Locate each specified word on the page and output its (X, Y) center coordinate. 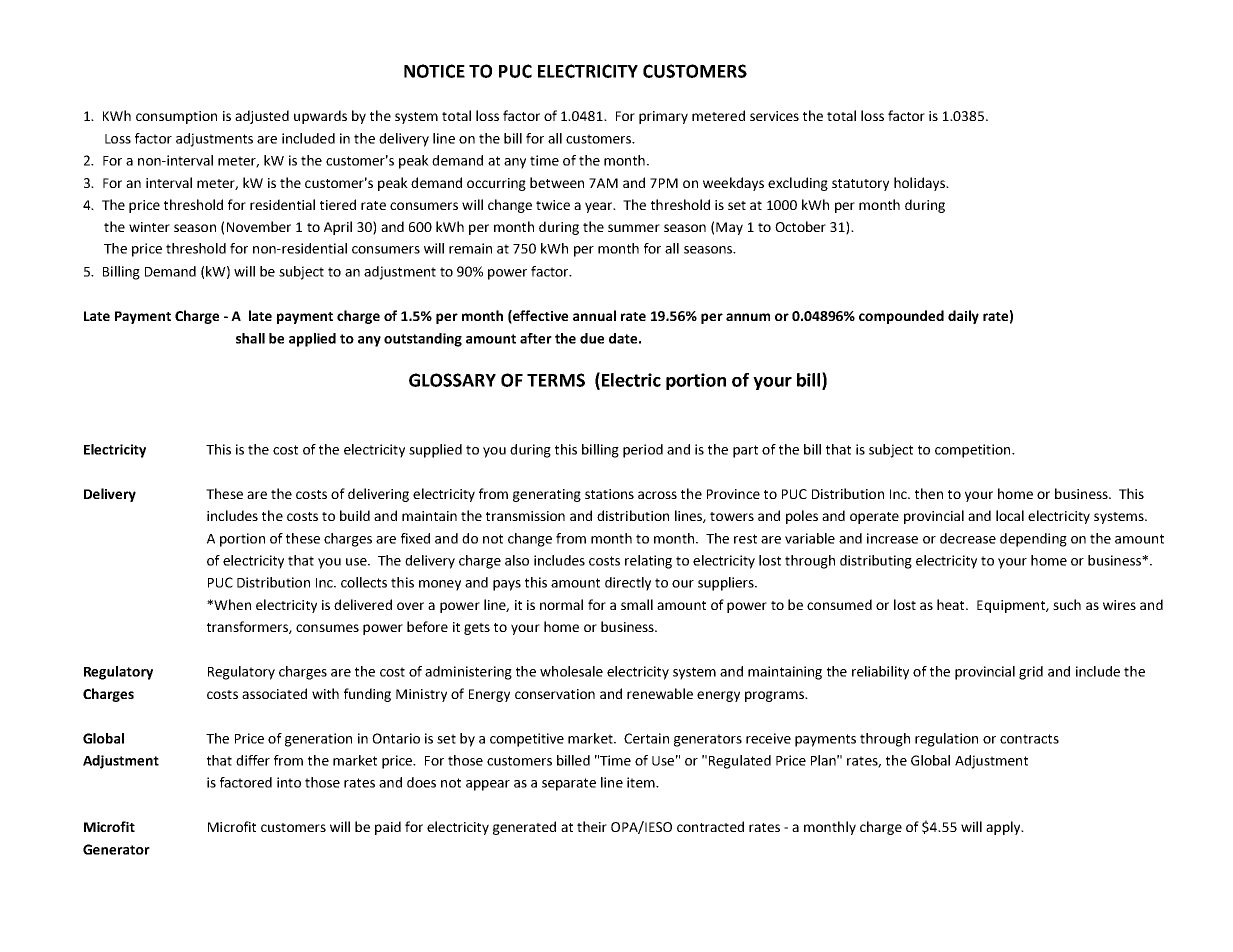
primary (663, 117)
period (643, 451)
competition (974, 451)
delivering (378, 495)
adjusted (262, 117)
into (289, 782)
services (774, 116)
